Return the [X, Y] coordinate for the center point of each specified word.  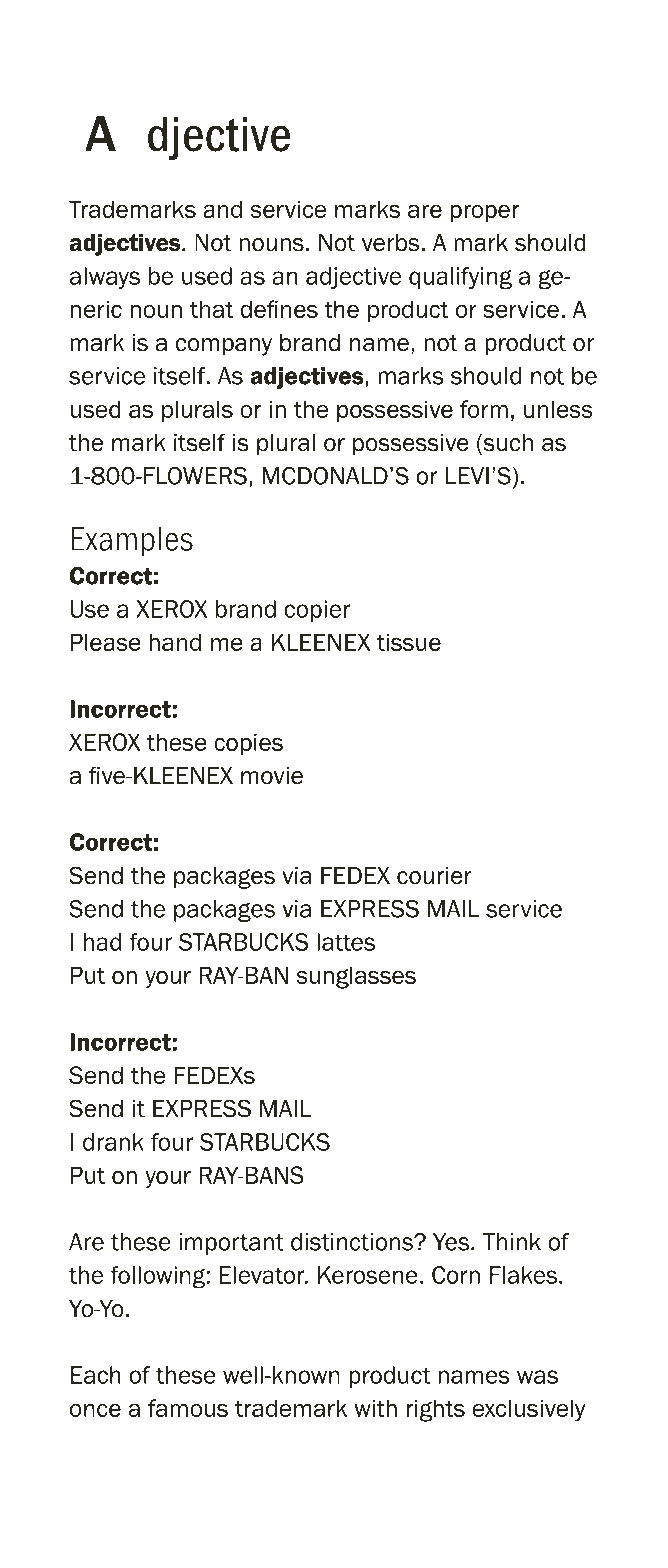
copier [317, 611]
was [537, 1377]
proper [485, 213]
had [102, 942]
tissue [409, 642]
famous [188, 1408]
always [105, 278]
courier [434, 876]
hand [175, 642]
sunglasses [356, 977]
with [375, 1408]
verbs [390, 243]
